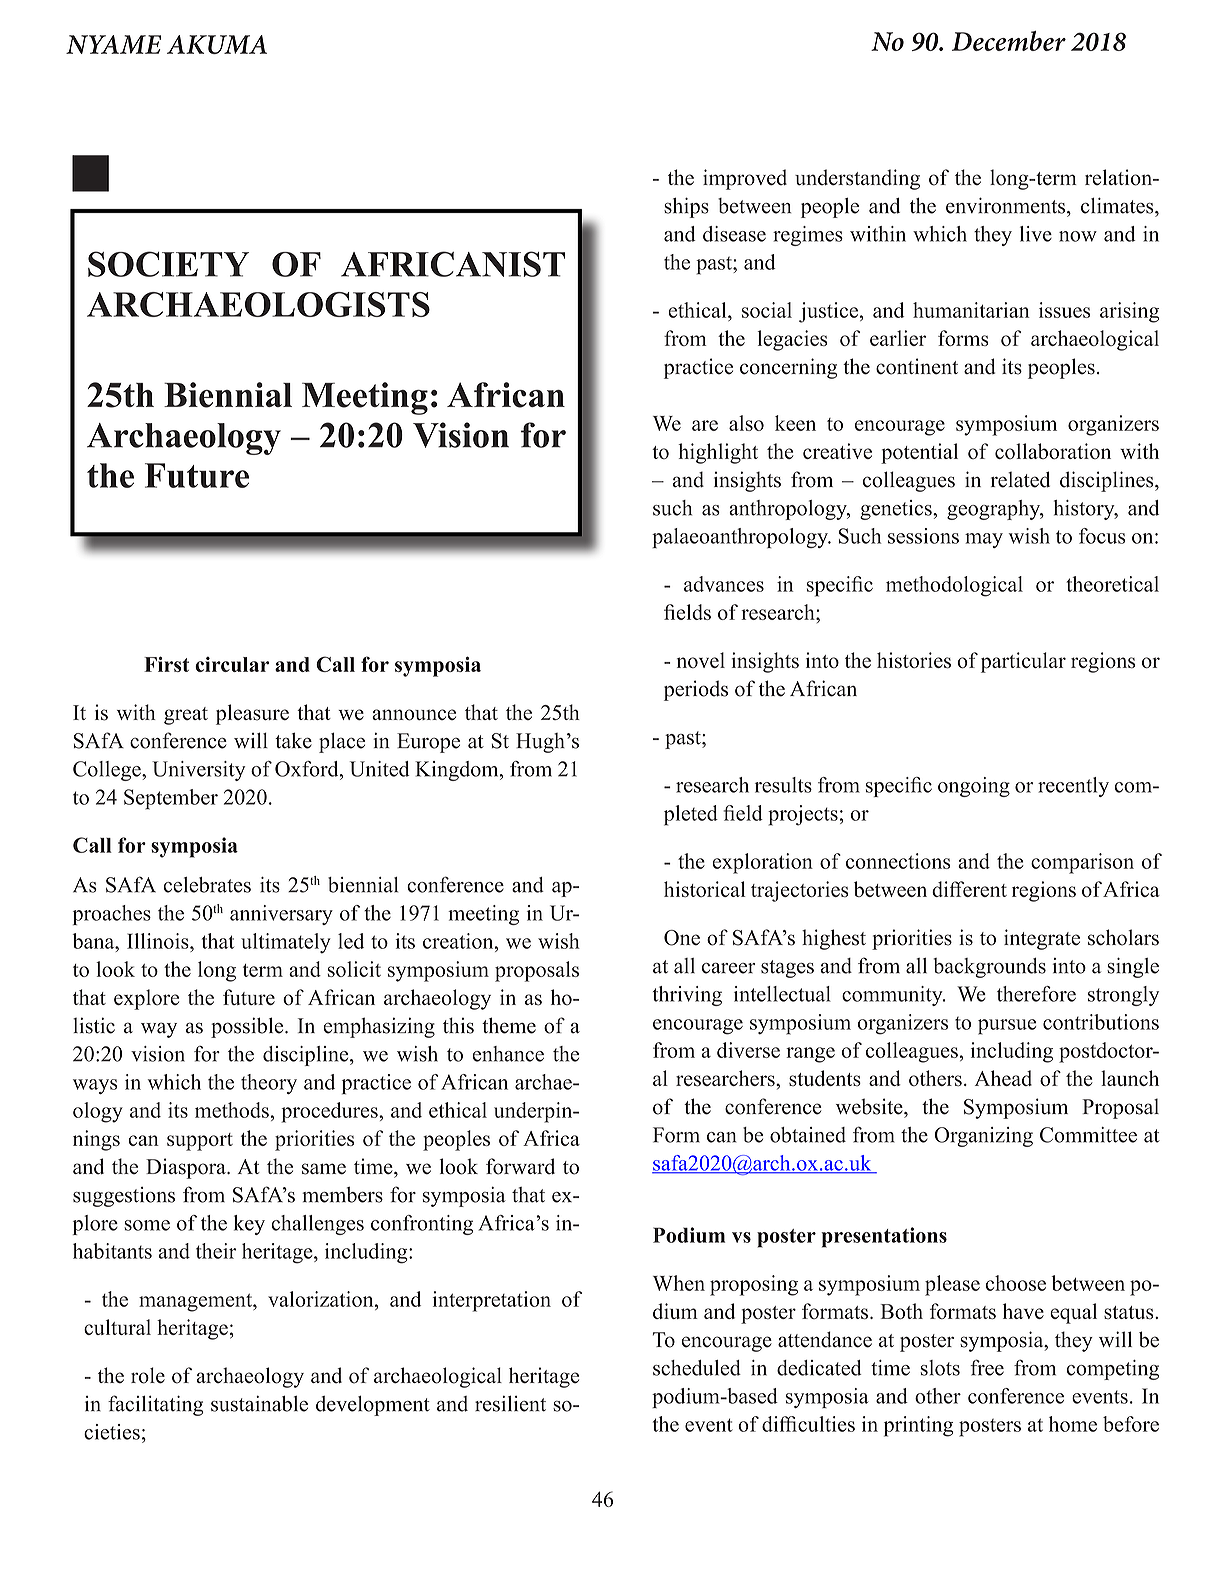 This screenshot has height=1594, width=1232. Describe the element at coordinates (697, 1368) in the screenshot. I see `scheduled` at that location.
